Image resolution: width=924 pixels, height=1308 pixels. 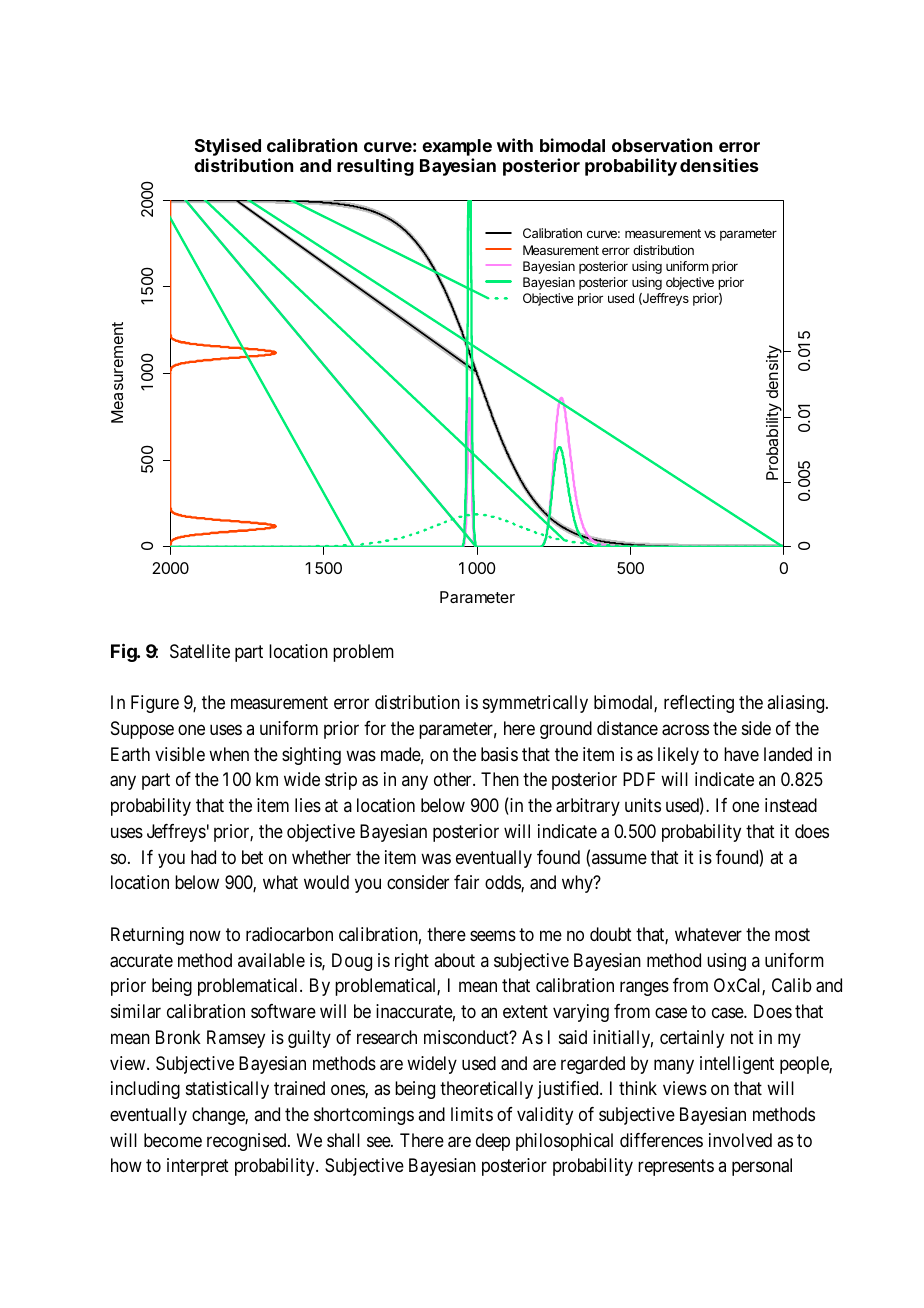 What do you see at coordinates (228, 148) in the page?
I see `Stylised` at bounding box center [228, 148].
